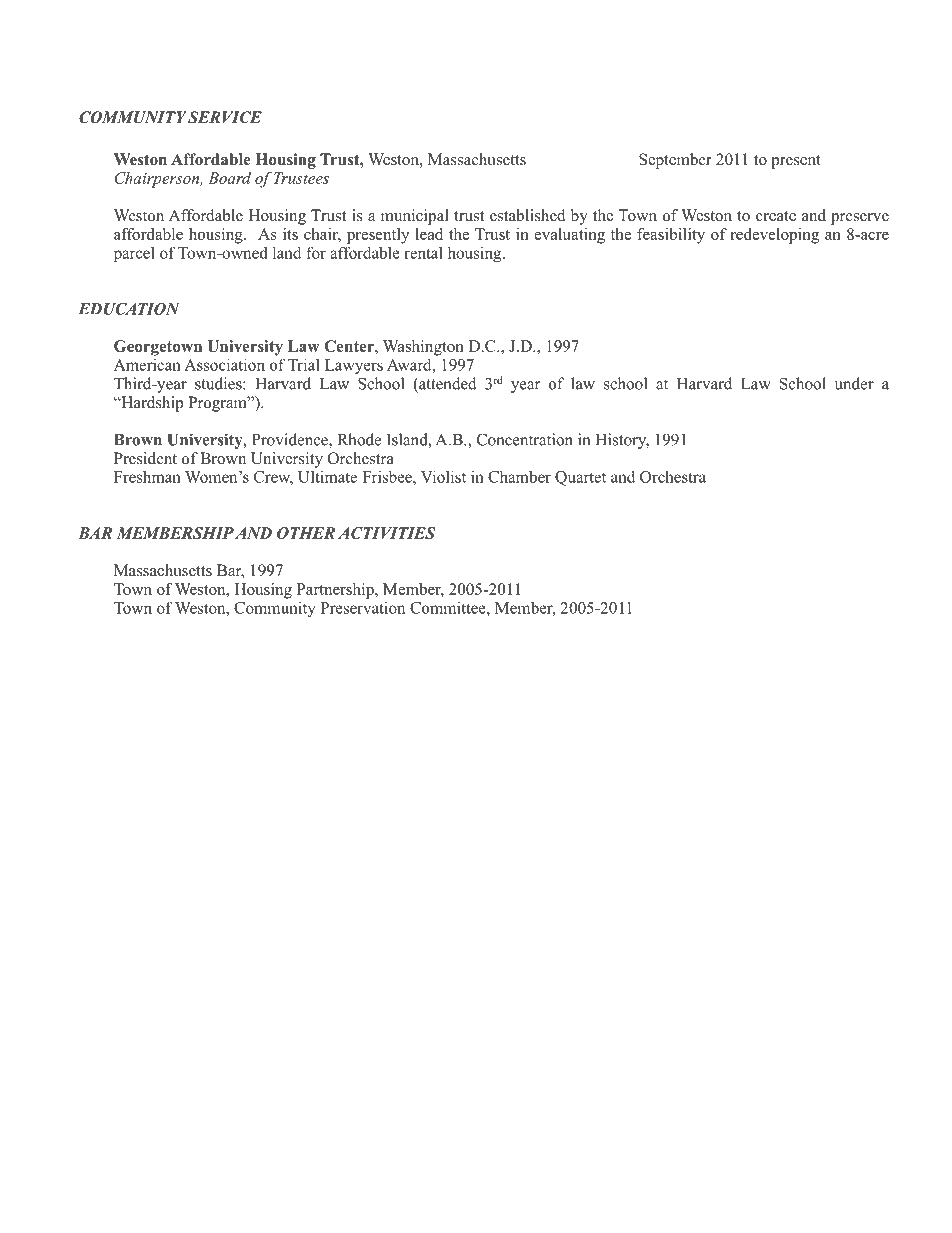 The height and width of the screenshot is (1233, 952). I want to click on SERVICE, so click(225, 117).
